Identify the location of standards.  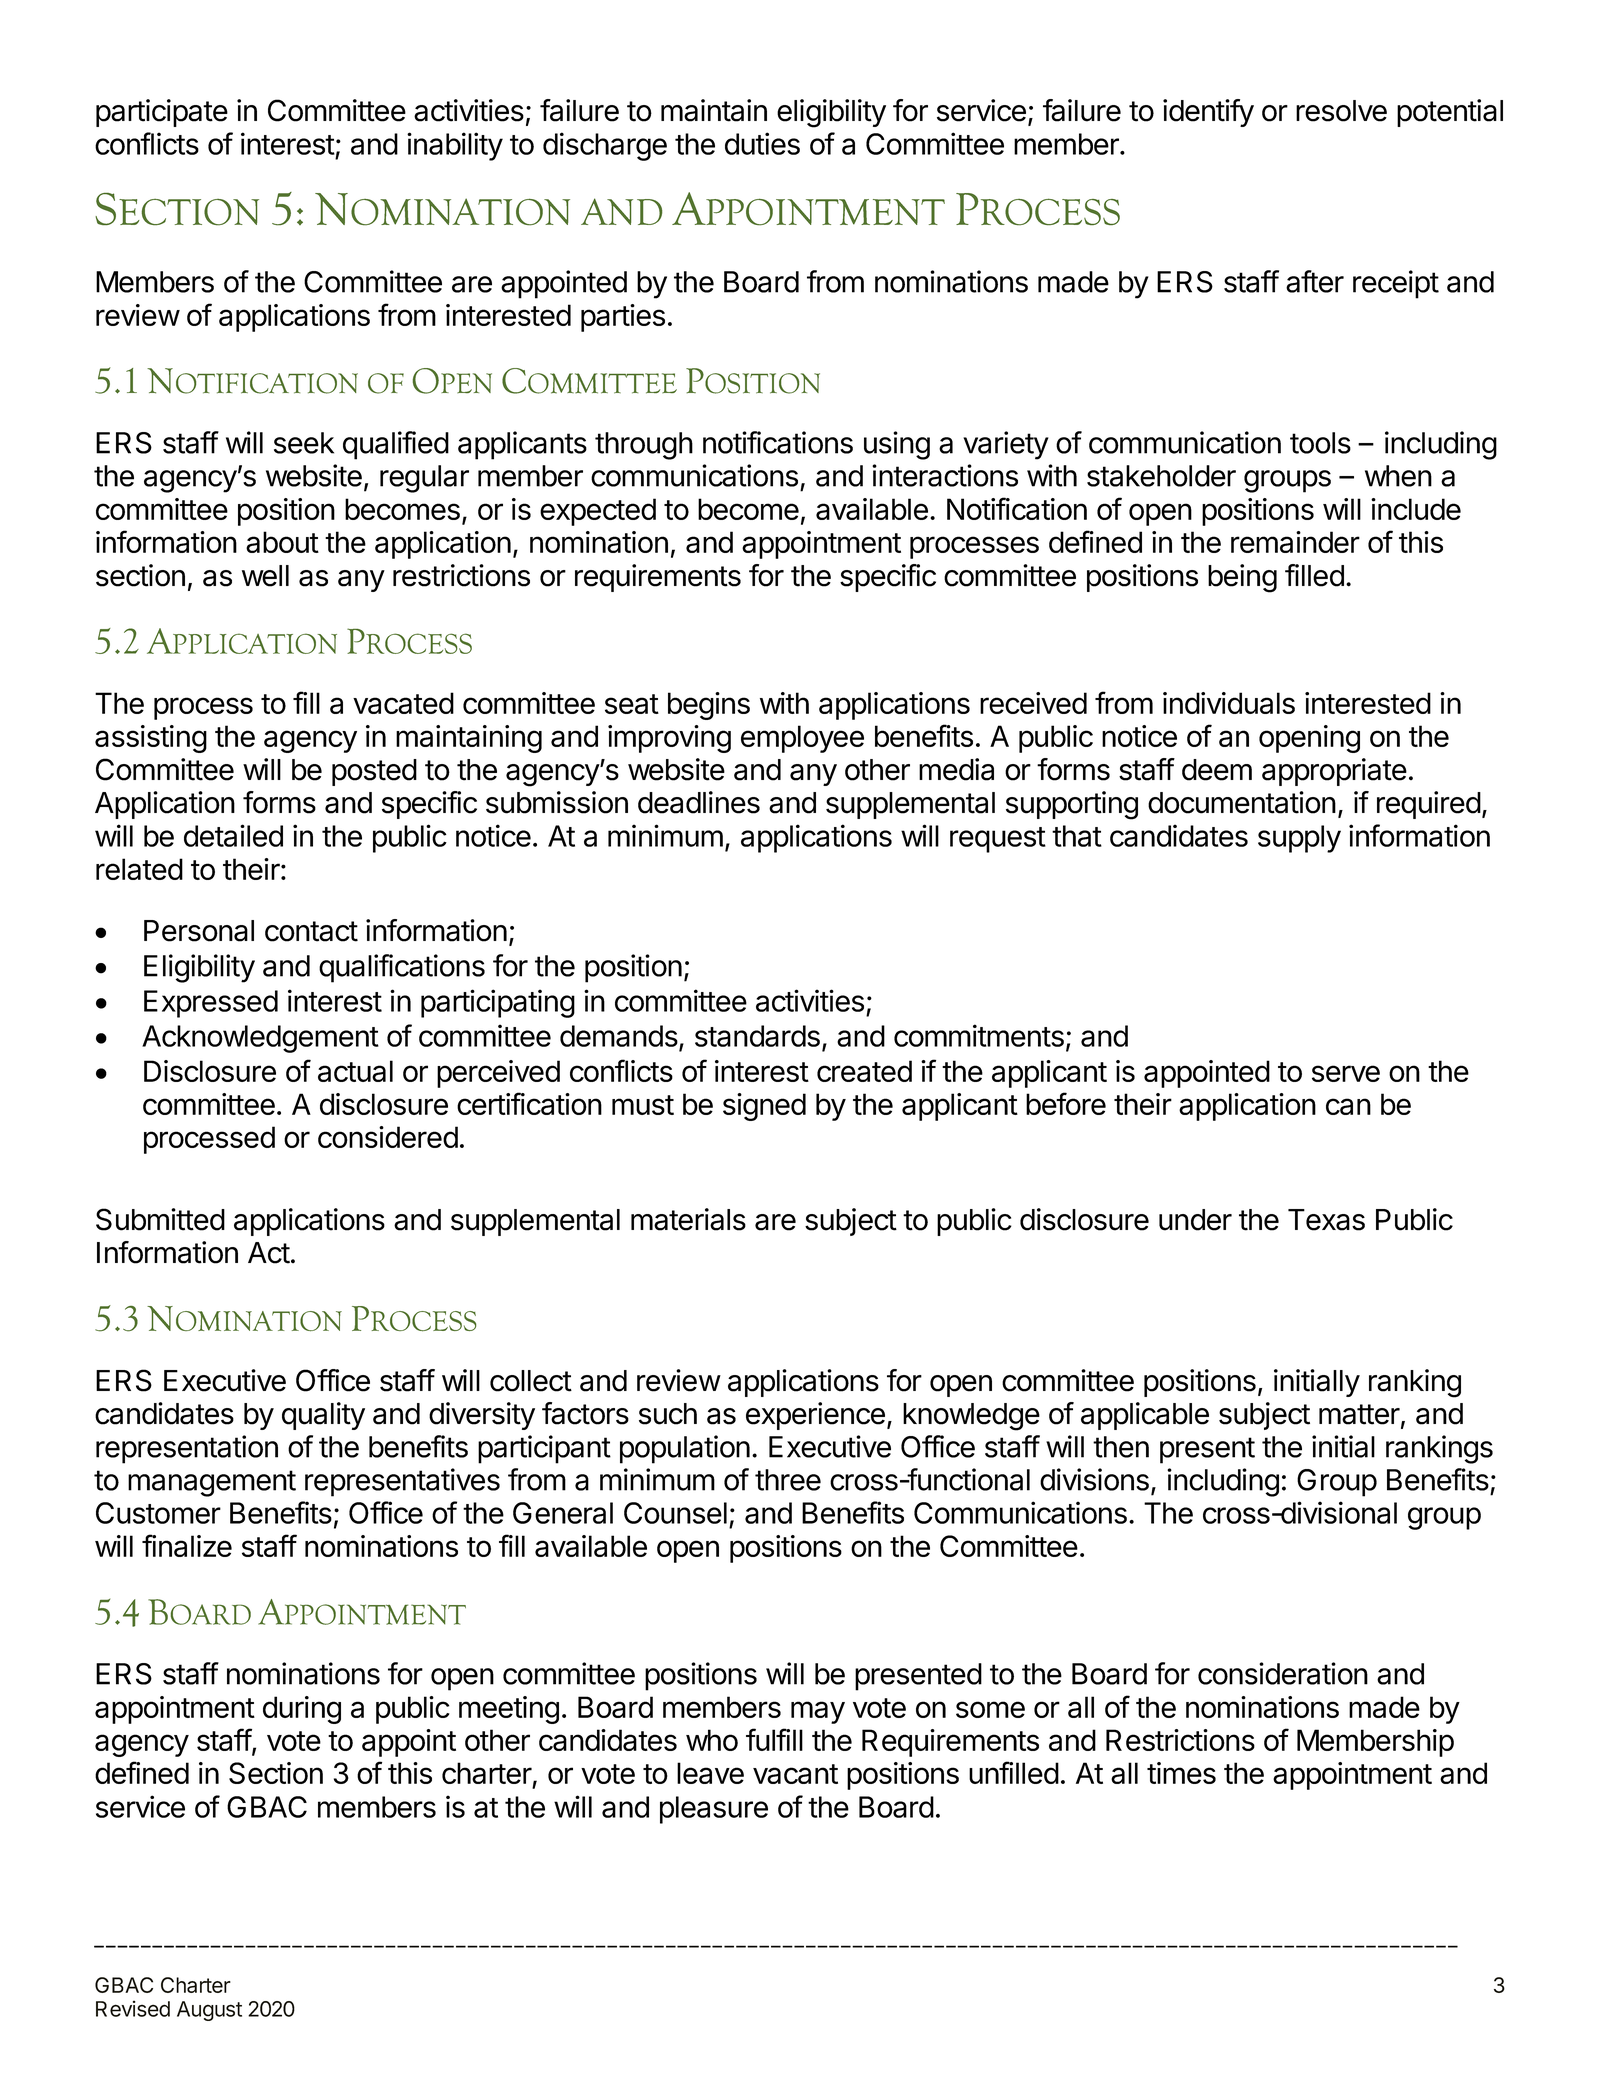
(757, 1036).
